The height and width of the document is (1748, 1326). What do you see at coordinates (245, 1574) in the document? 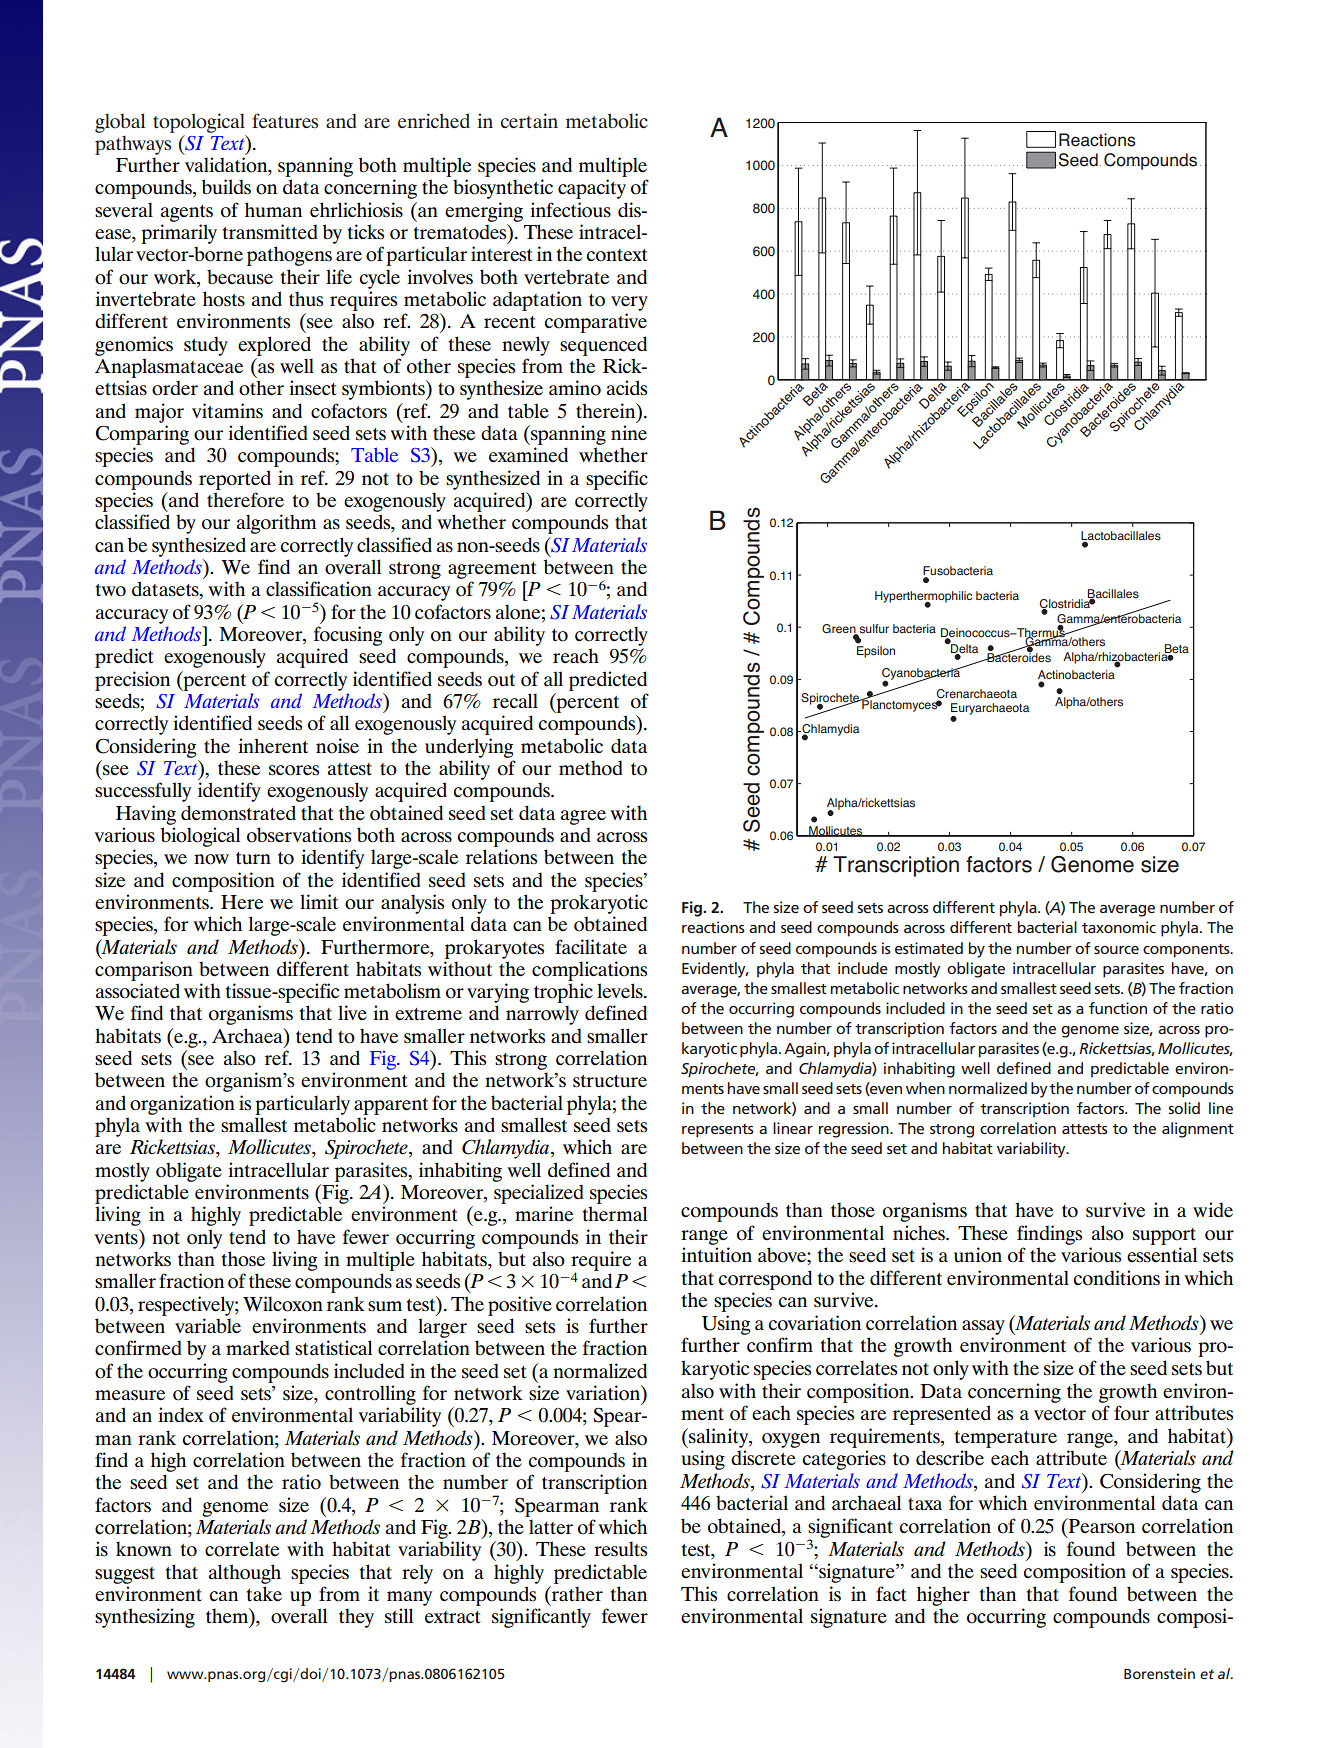
I see `although` at bounding box center [245, 1574].
